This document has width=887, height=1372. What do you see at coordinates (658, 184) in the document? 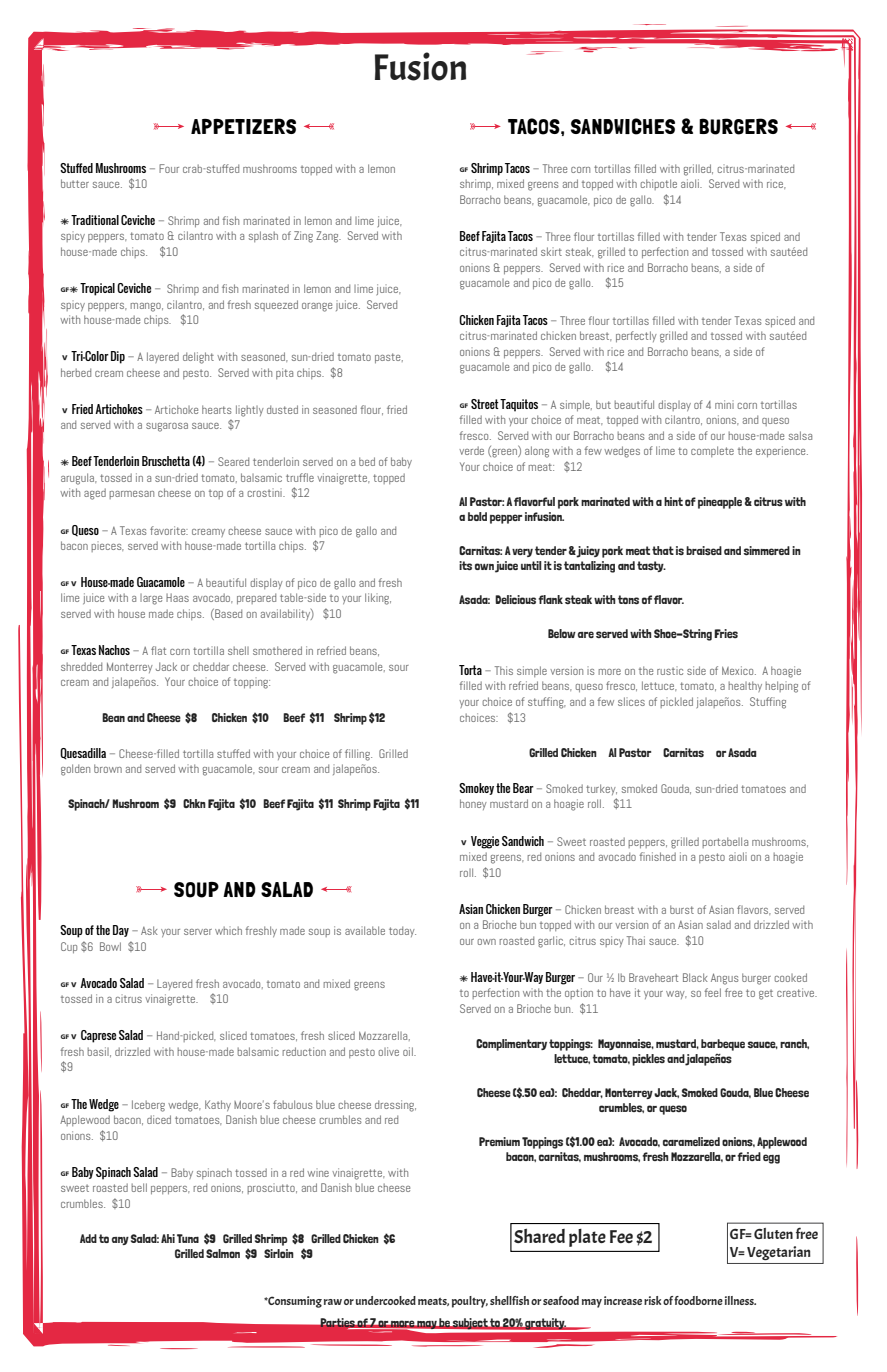
I see `chipotle` at bounding box center [658, 184].
